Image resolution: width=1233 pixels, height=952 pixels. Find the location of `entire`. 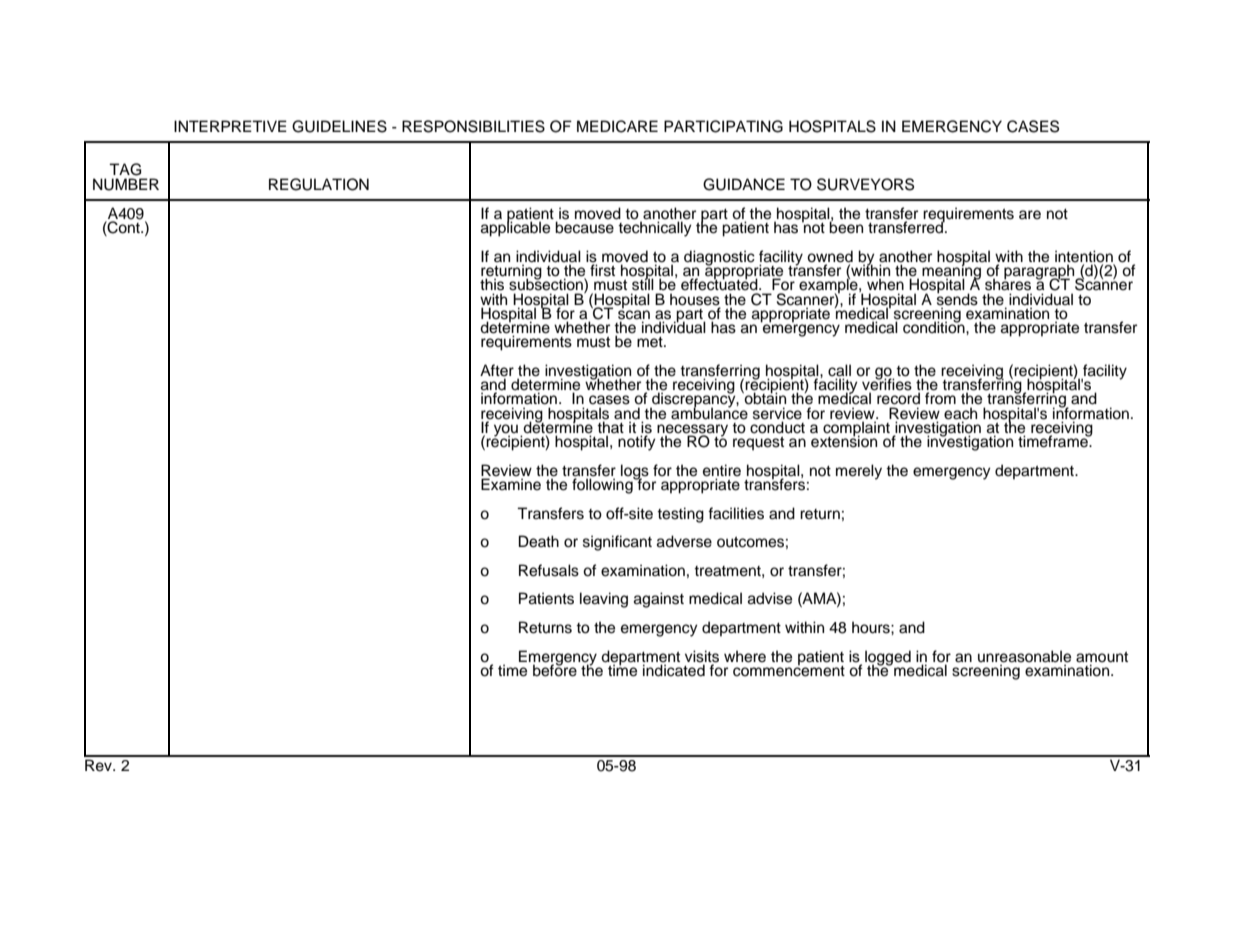

entire is located at coordinates (722, 471).
